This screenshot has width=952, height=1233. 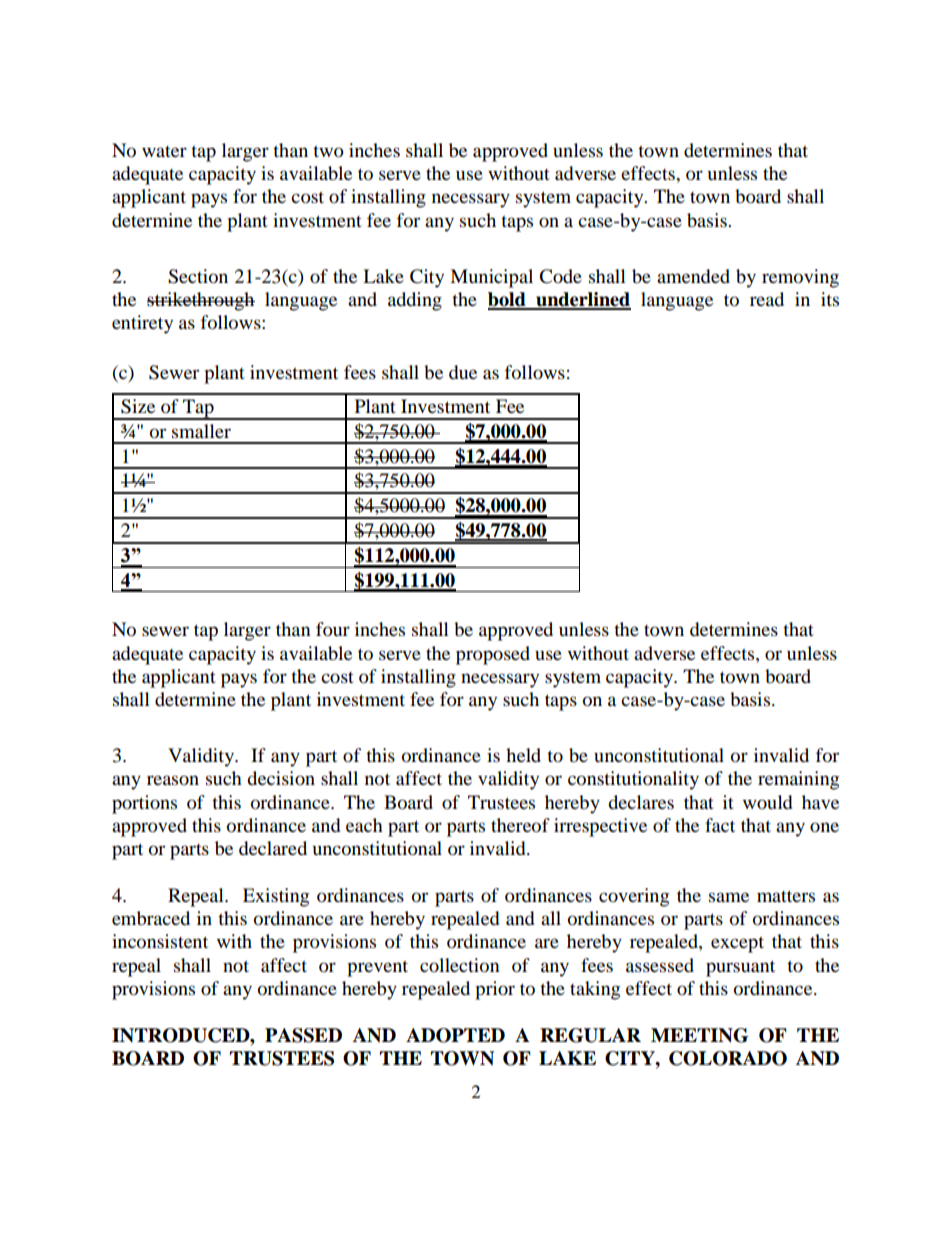 What do you see at coordinates (767, 299) in the screenshot?
I see `read` at bounding box center [767, 299].
